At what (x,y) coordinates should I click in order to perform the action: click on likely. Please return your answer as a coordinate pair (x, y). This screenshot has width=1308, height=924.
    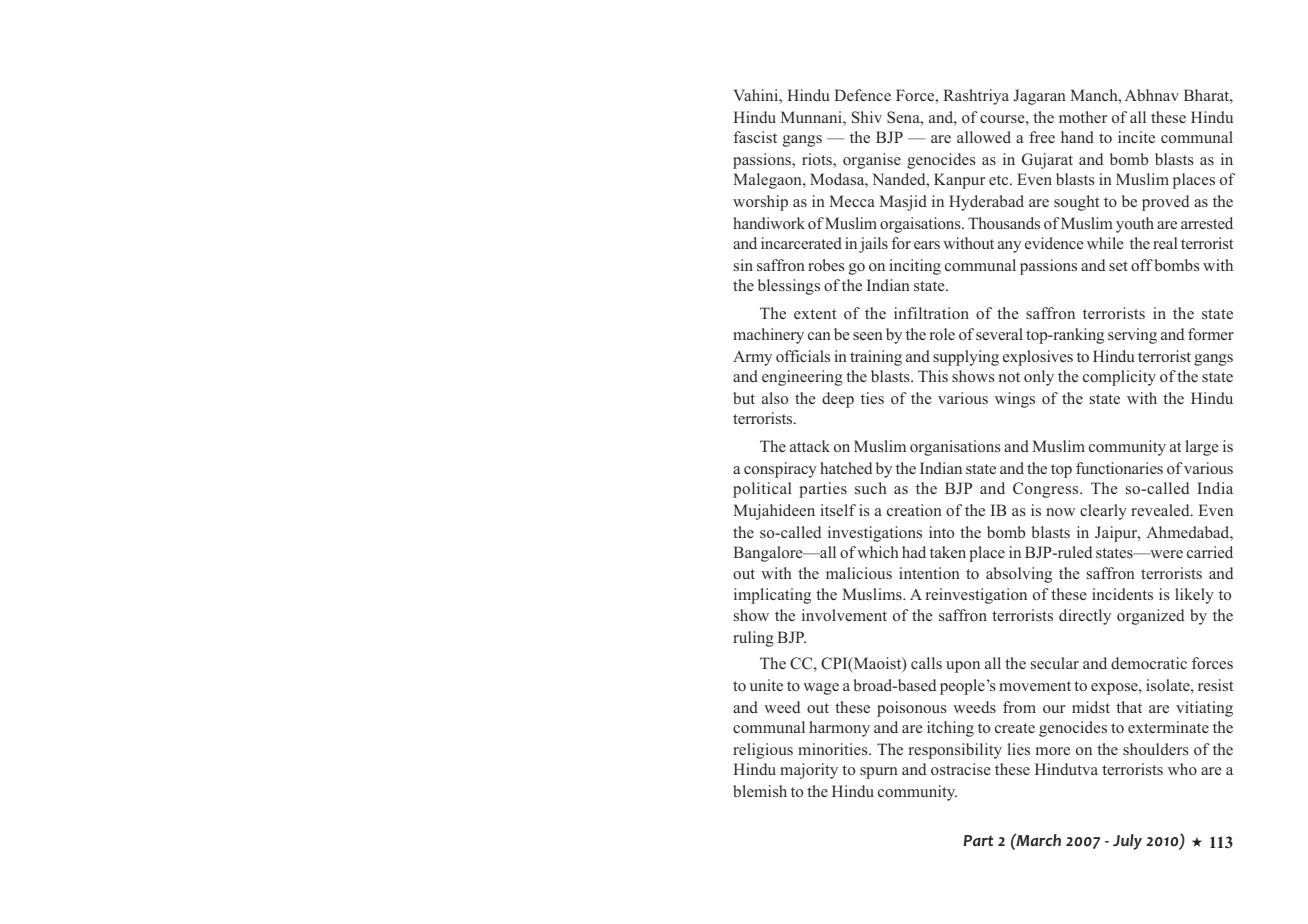
    Looking at the image, I should click on (1194, 596).
